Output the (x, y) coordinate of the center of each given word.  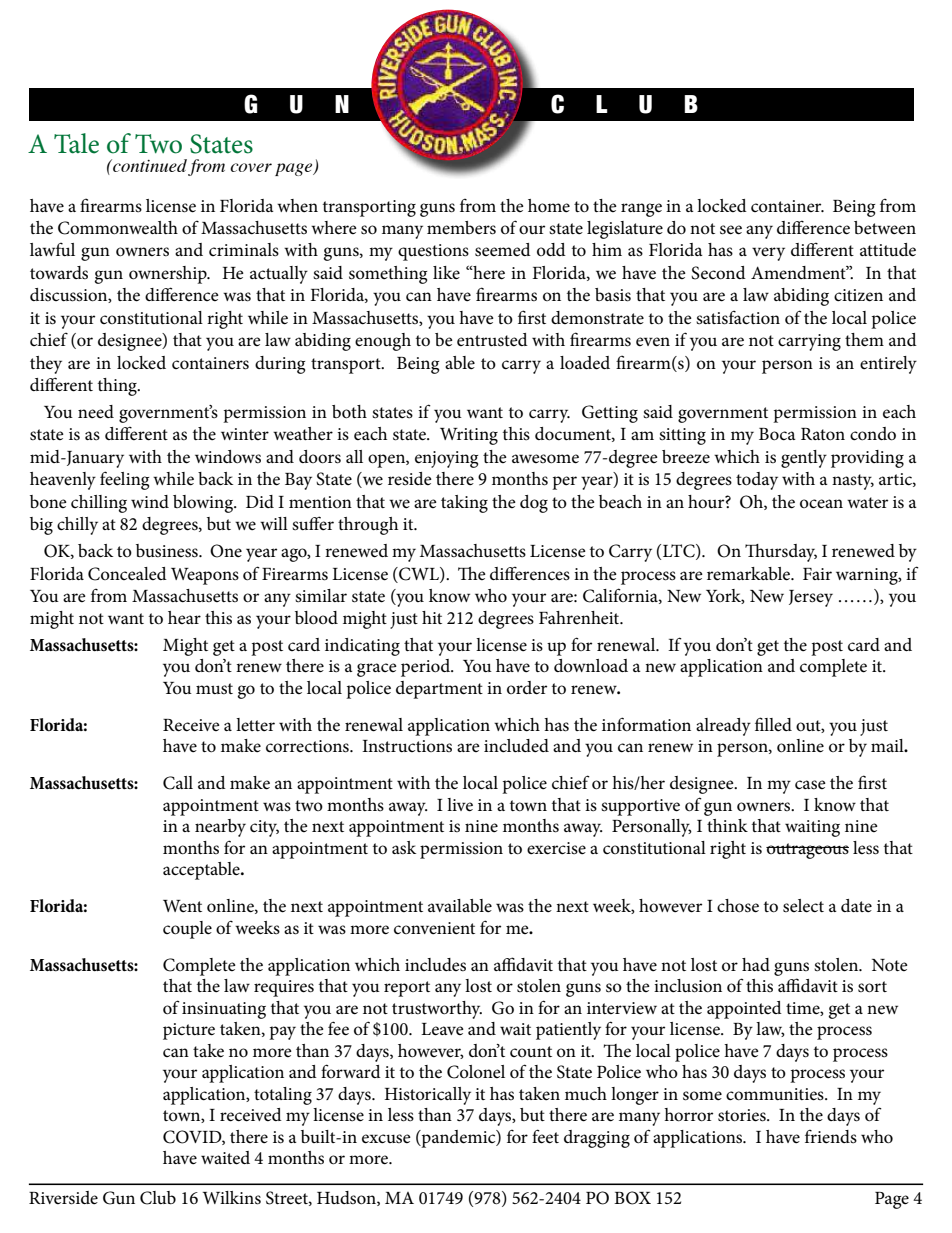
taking (464, 504)
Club (158, 1198)
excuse (386, 1139)
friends (831, 1136)
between (885, 227)
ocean (821, 504)
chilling (99, 504)
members (461, 228)
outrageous (807, 851)
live (460, 805)
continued (149, 165)
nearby (220, 828)
